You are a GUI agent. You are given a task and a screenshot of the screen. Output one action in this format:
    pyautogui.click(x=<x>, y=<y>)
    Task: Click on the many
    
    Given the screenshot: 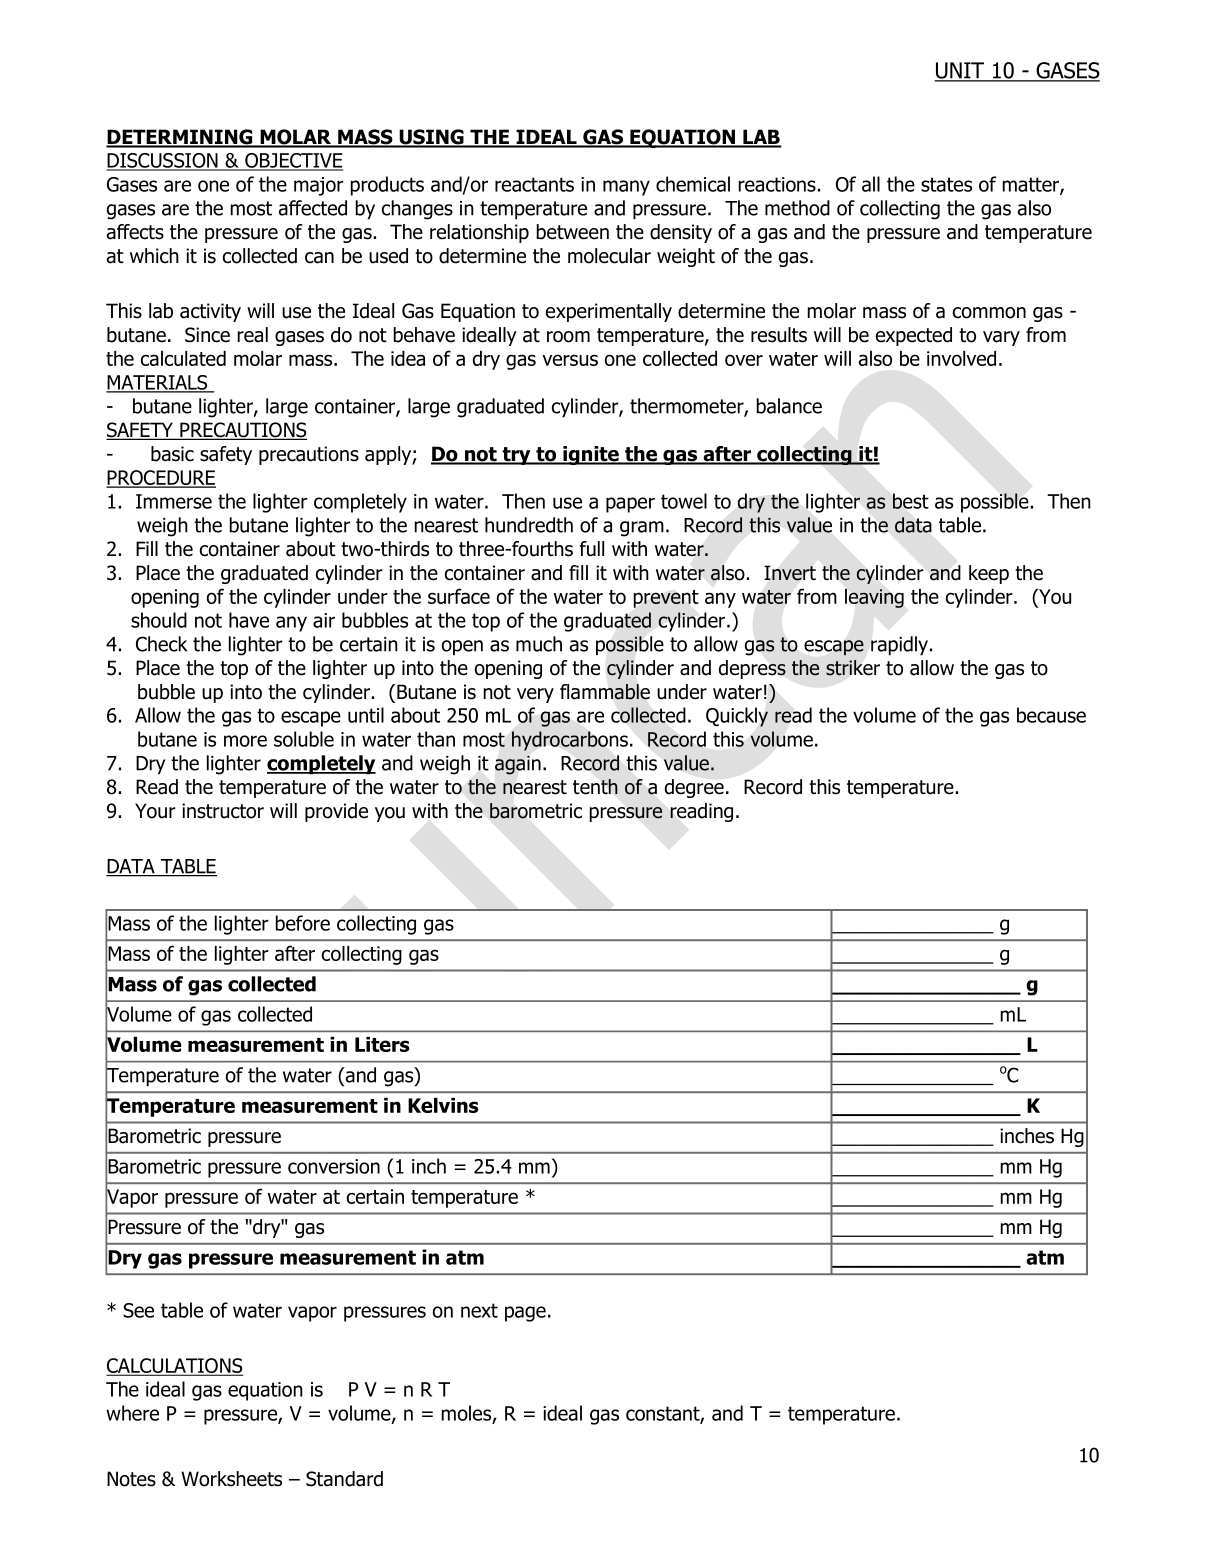 What is the action you would take?
    pyautogui.click(x=626, y=188)
